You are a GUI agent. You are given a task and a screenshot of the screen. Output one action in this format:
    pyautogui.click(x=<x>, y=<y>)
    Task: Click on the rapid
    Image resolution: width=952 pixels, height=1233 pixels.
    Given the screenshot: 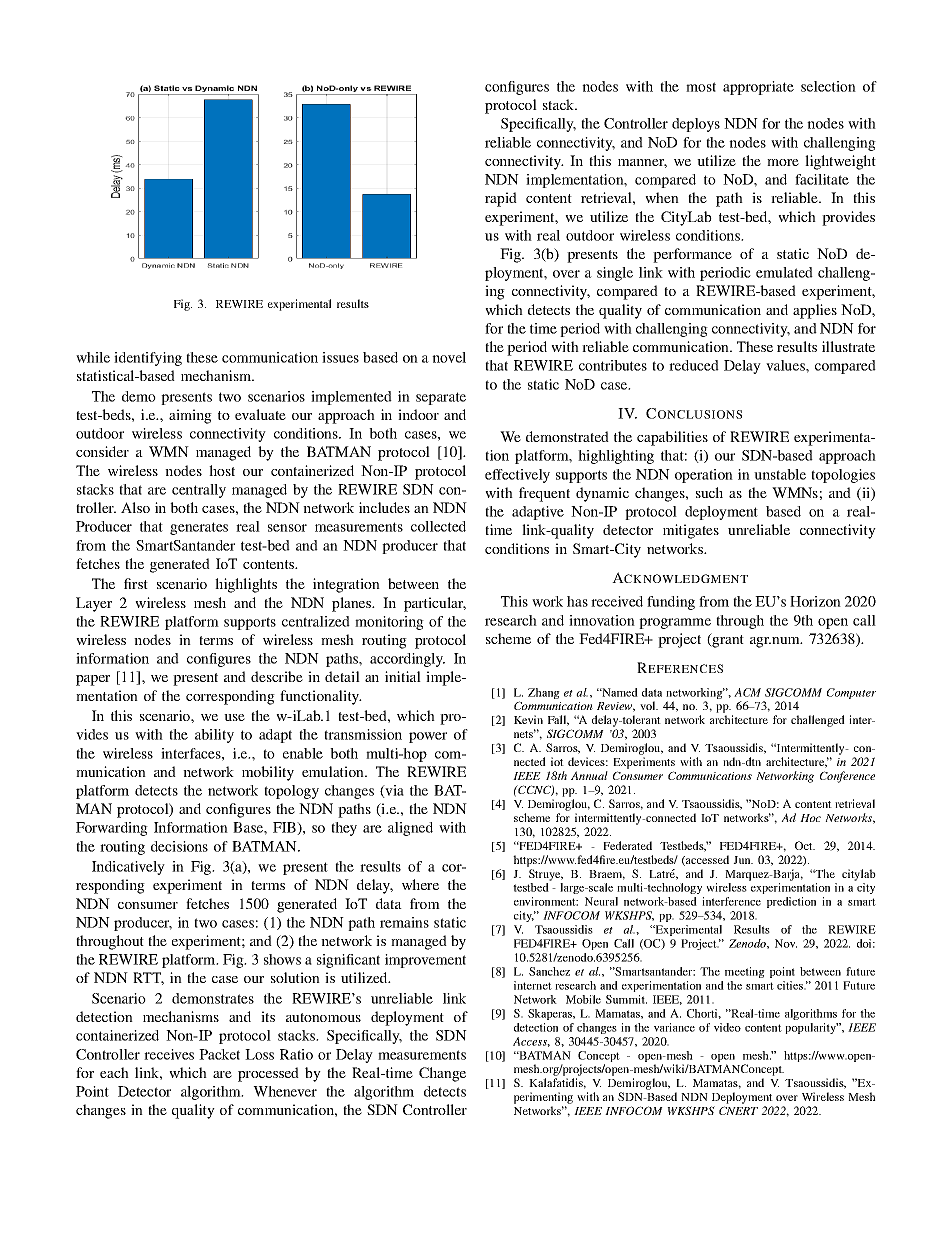 What is the action you would take?
    pyautogui.click(x=501, y=199)
